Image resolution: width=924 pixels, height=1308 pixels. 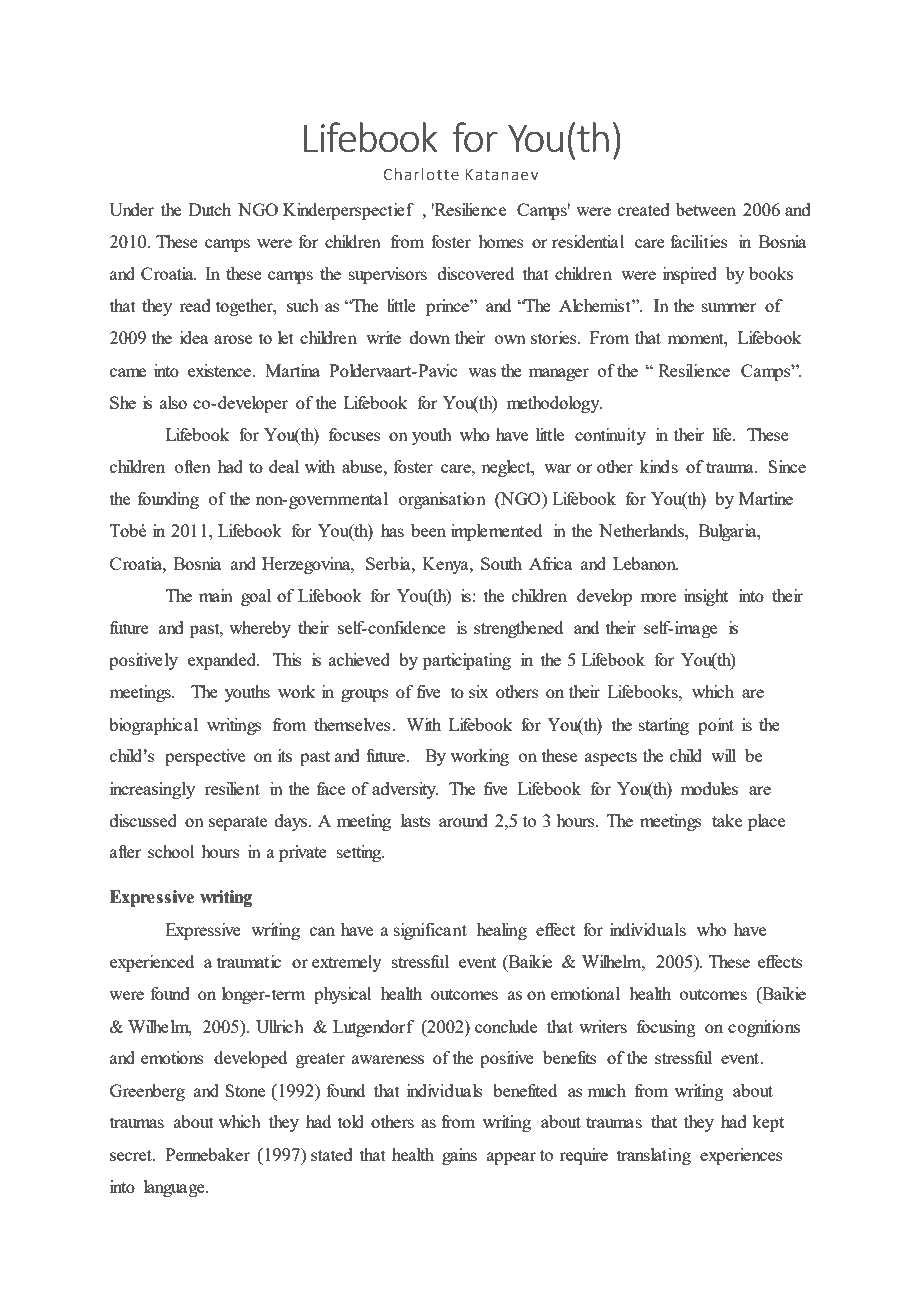 I want to click on six, so click(x=479, y=691).
